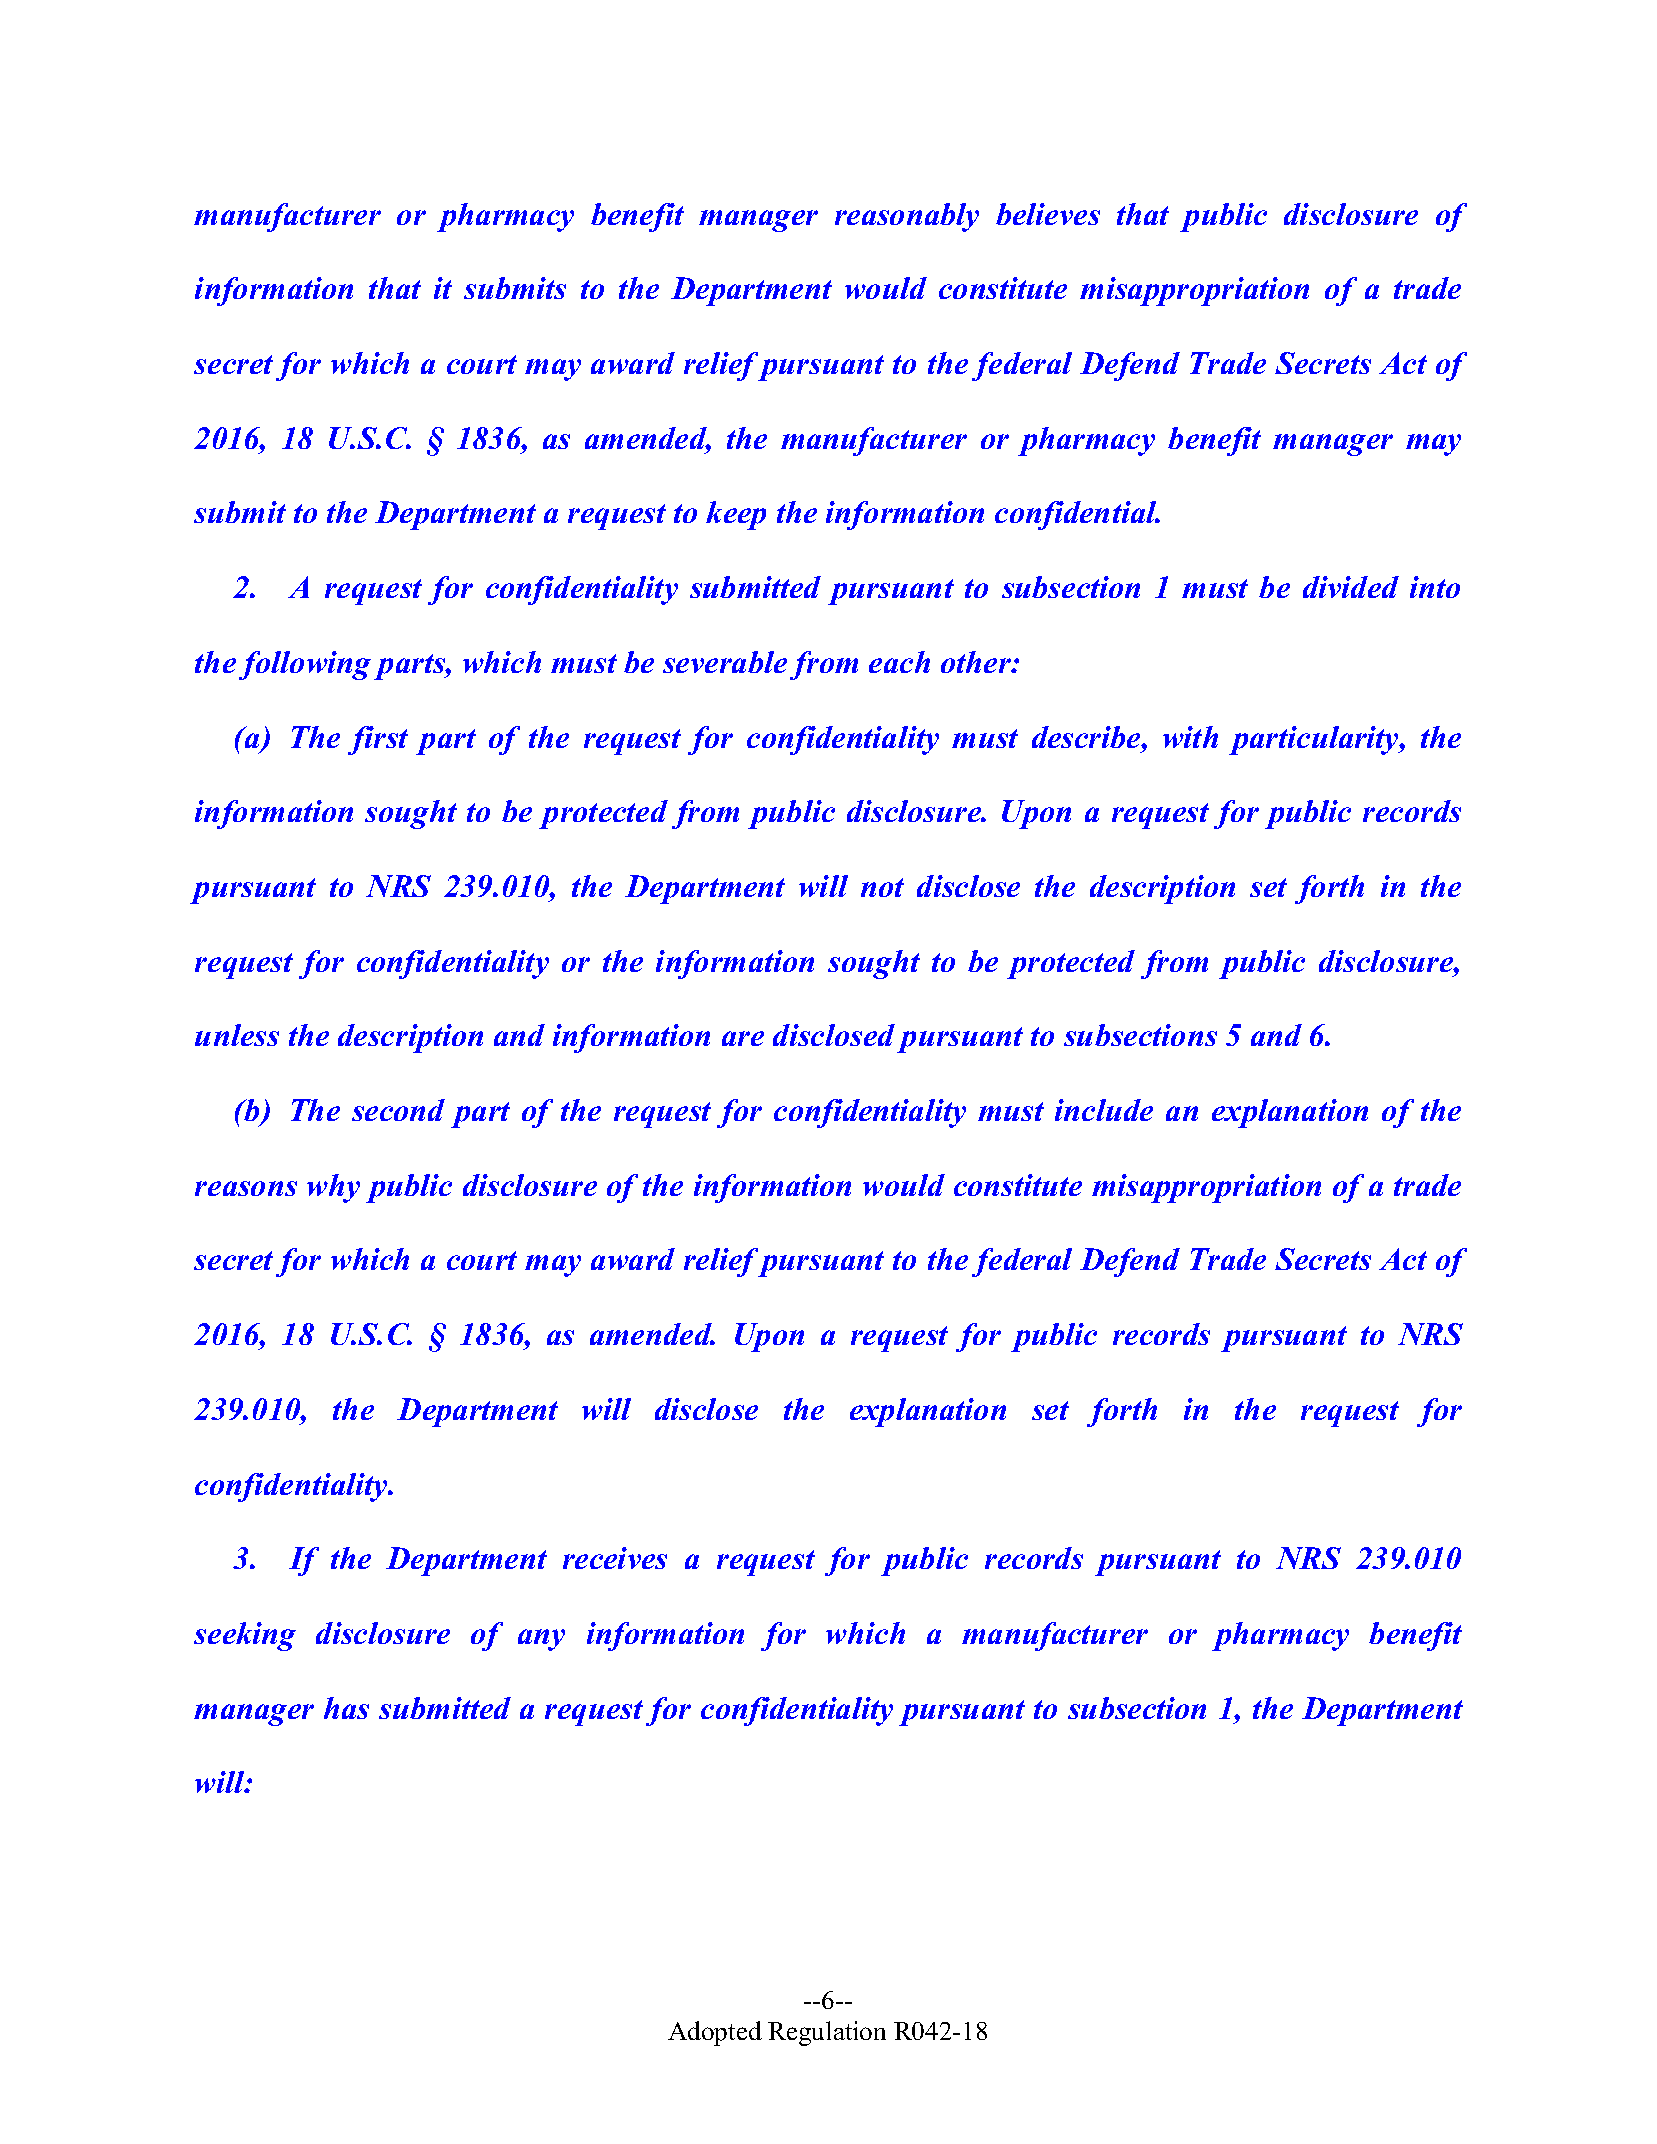 This document has width=1657, height=2144. Describe the element at coordinates (1104, 1110) in the document. I see `include` at that location.
